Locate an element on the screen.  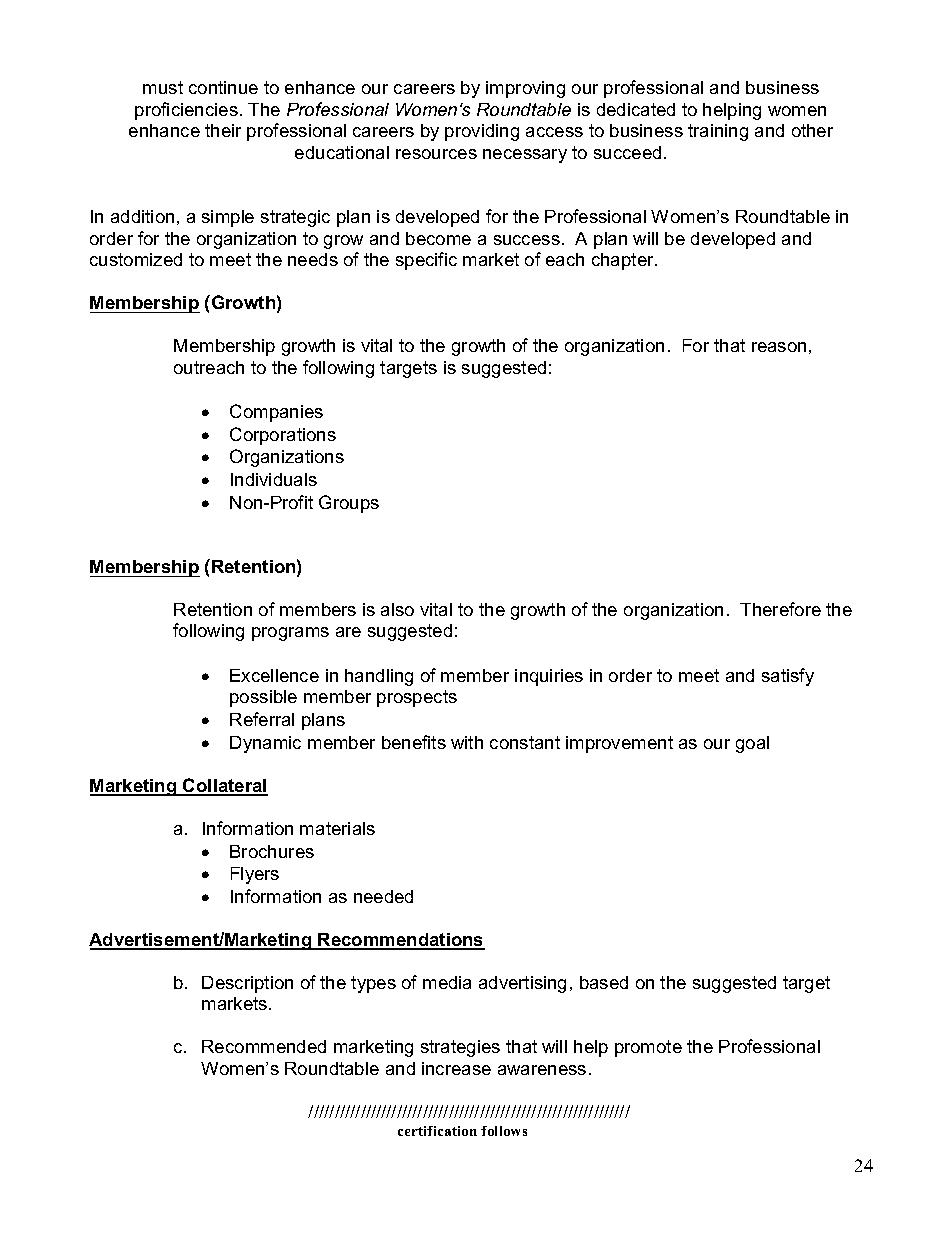
needed is located at coordinates (383, 896).
